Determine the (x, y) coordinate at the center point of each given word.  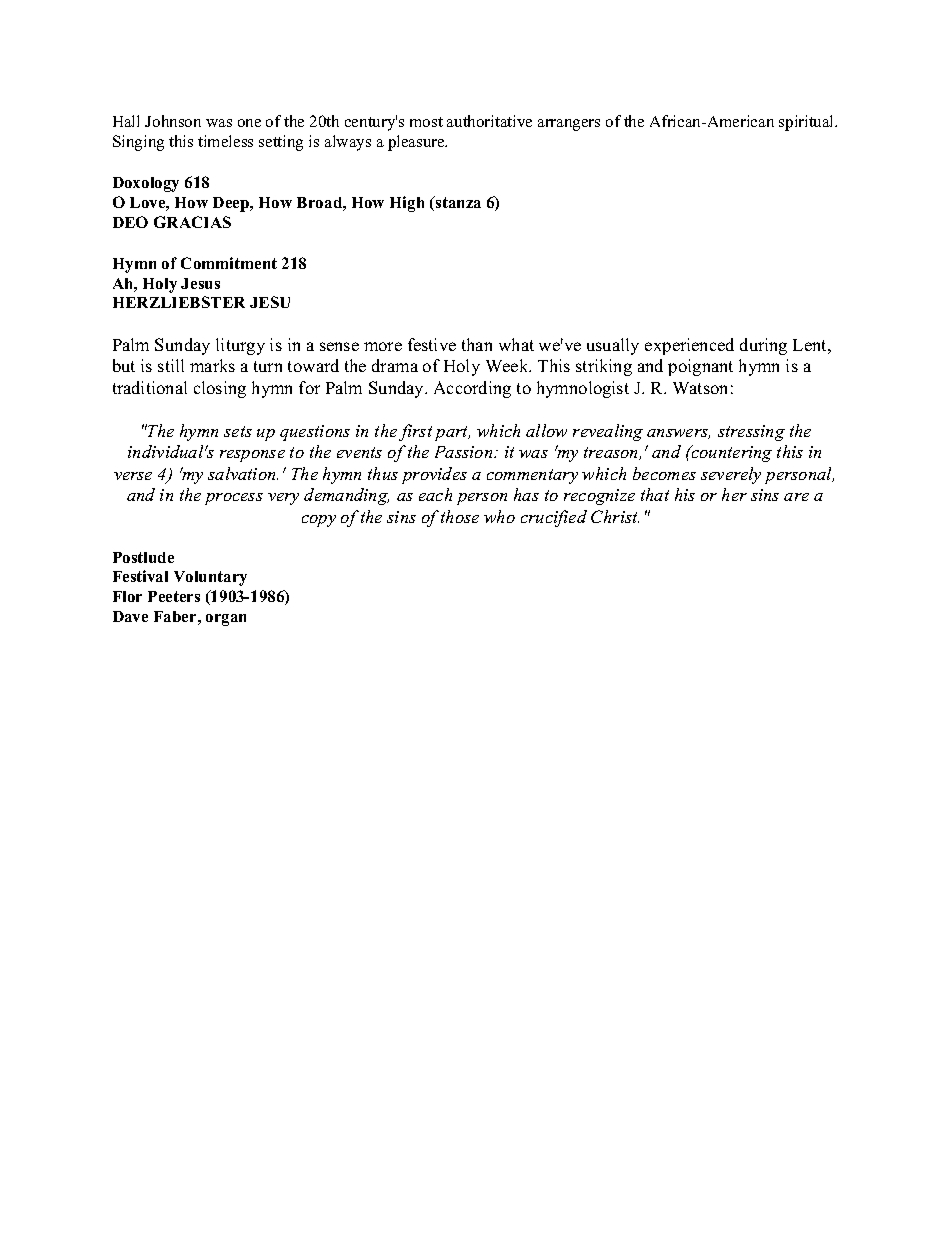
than (477, 344)
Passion (465, 452)
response (252, 456)
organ (226, 620)
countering (731, 453)
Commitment (229, 263)
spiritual (808, 123)
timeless (225, 141)
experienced (689, 346)
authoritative (489, 121)
